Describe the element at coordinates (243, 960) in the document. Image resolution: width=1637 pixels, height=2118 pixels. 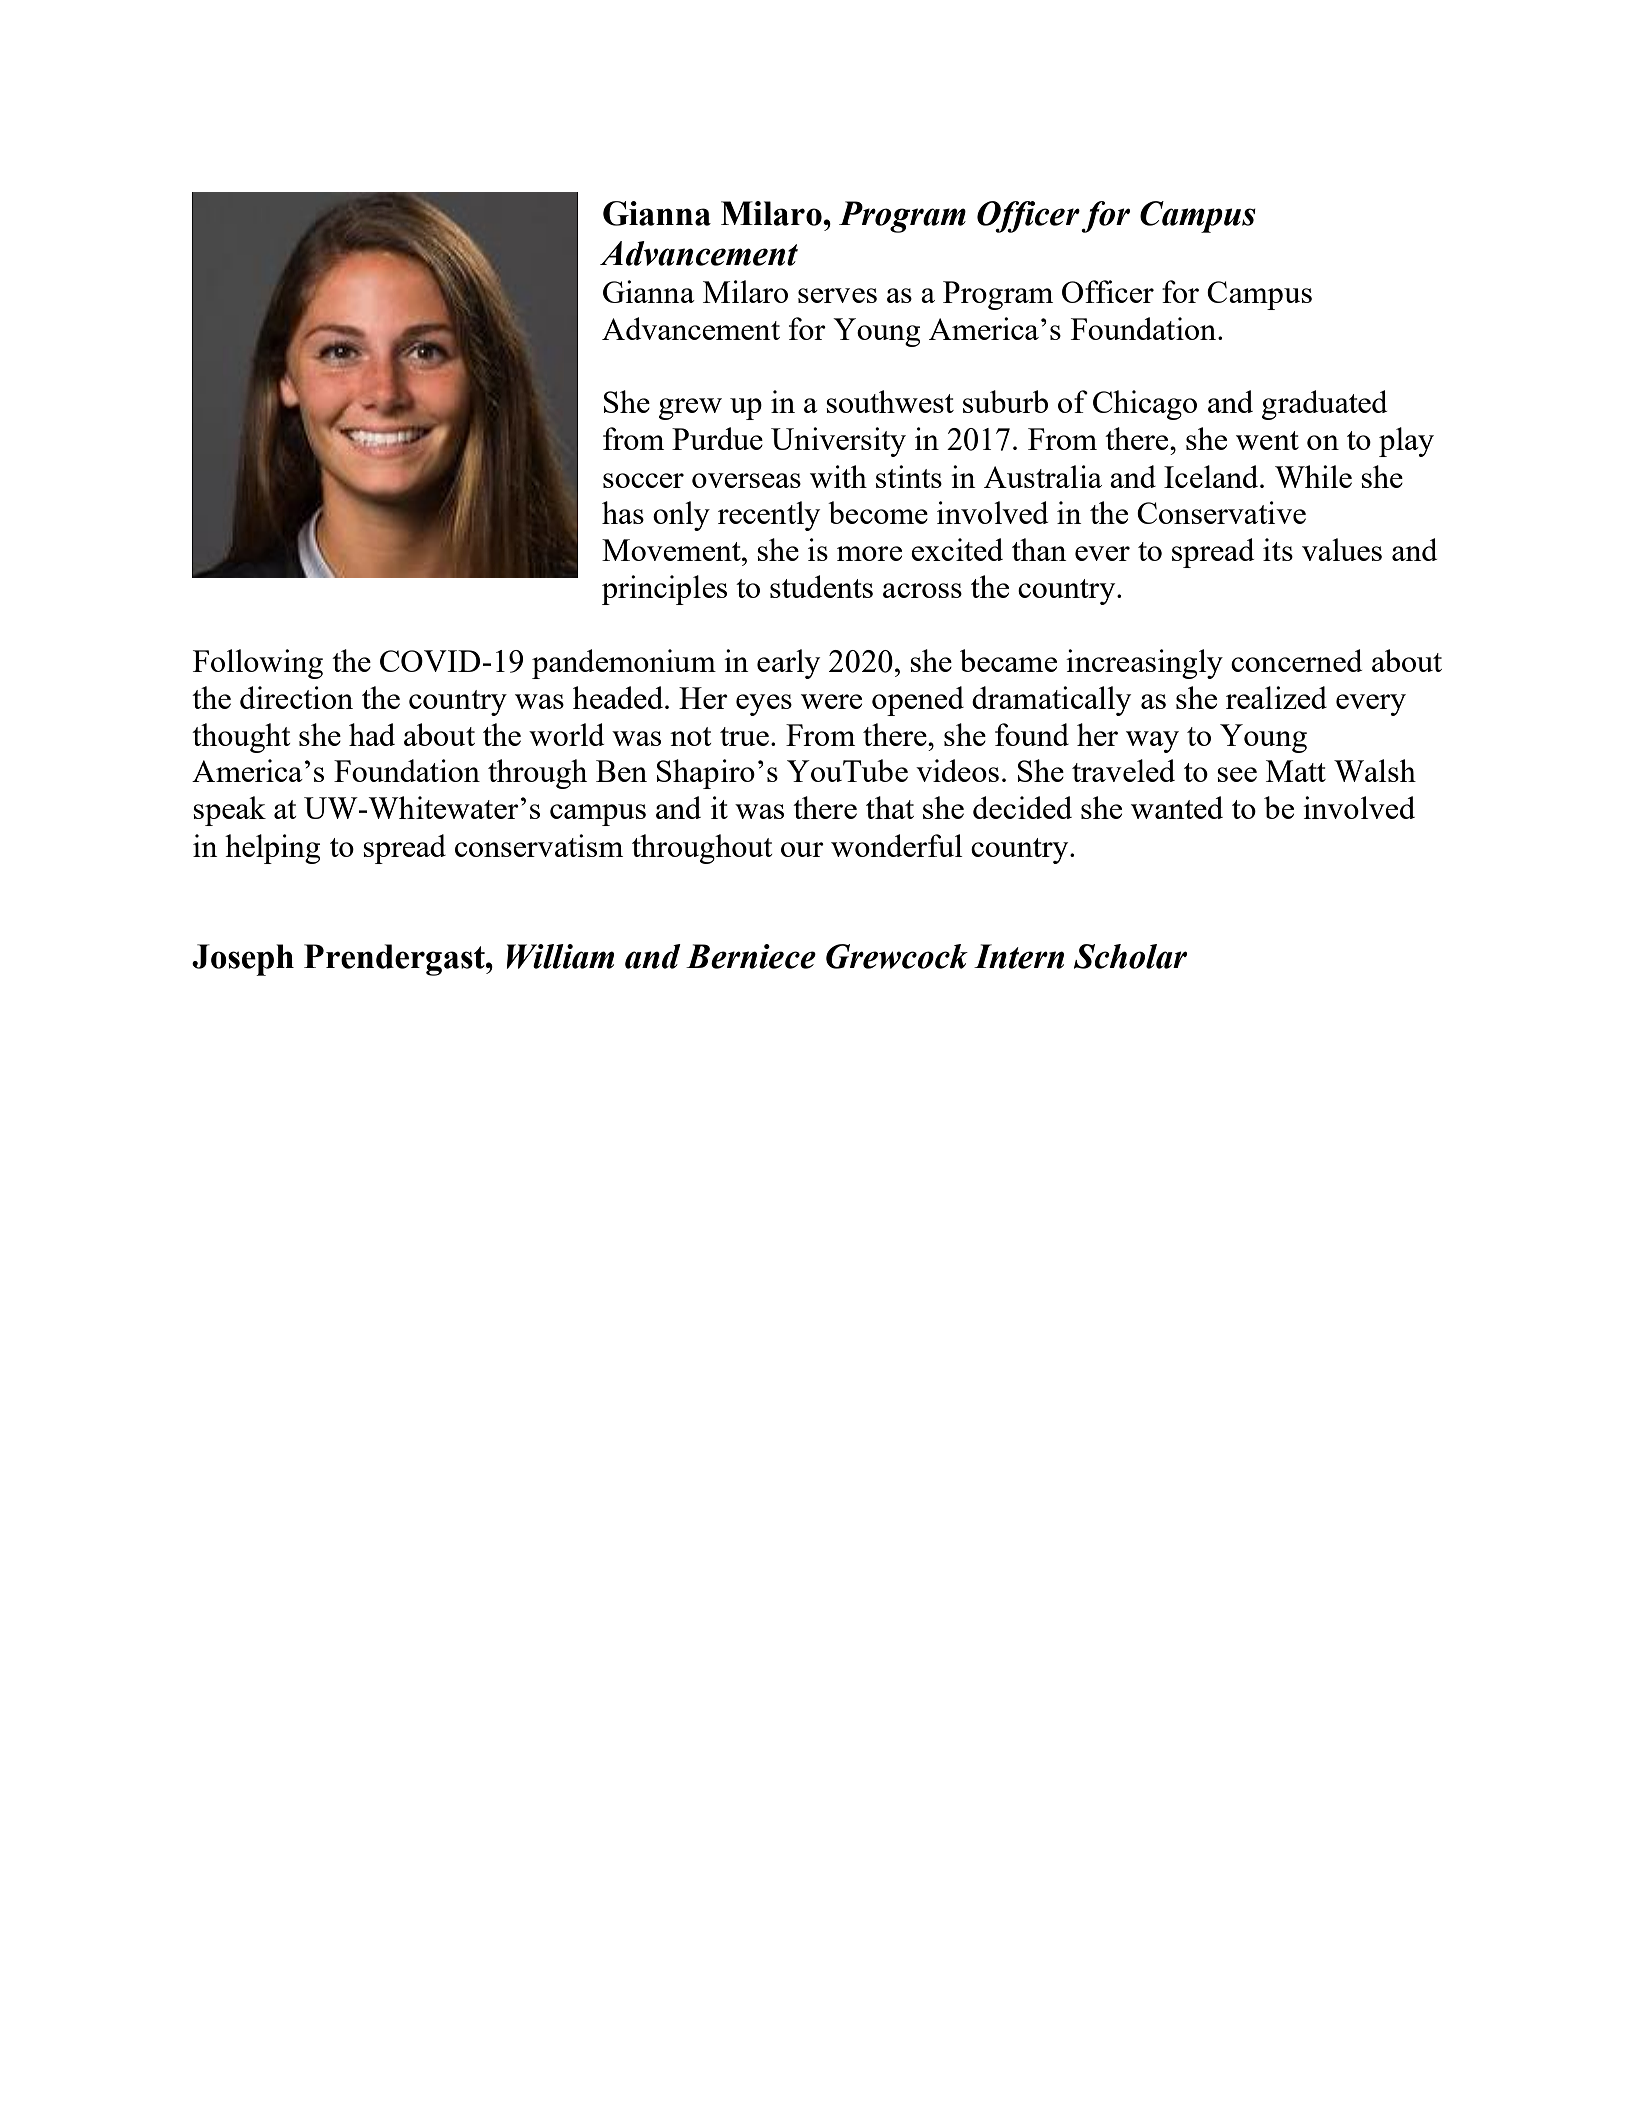
I see `Joseph` at that location.
